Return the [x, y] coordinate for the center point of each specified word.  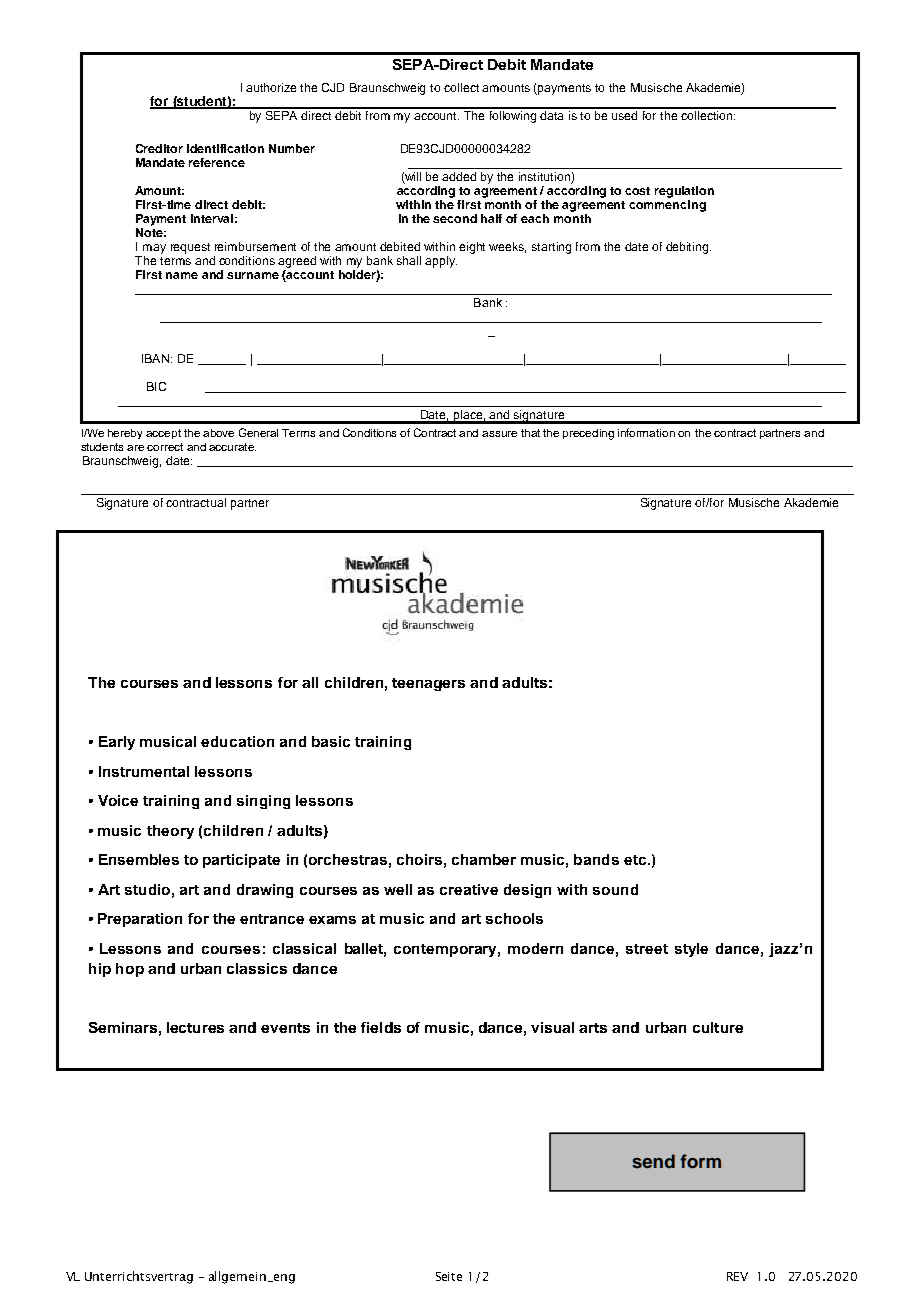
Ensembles [139, 859]
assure [499, 434]
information [646, 432]
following [513, 115]
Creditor [159, 148]
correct [165, 447]
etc [636, 860]
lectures [195, 1027]
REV [737, 1276]
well [398, 889]
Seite [449, 1276]
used [626, 114]
